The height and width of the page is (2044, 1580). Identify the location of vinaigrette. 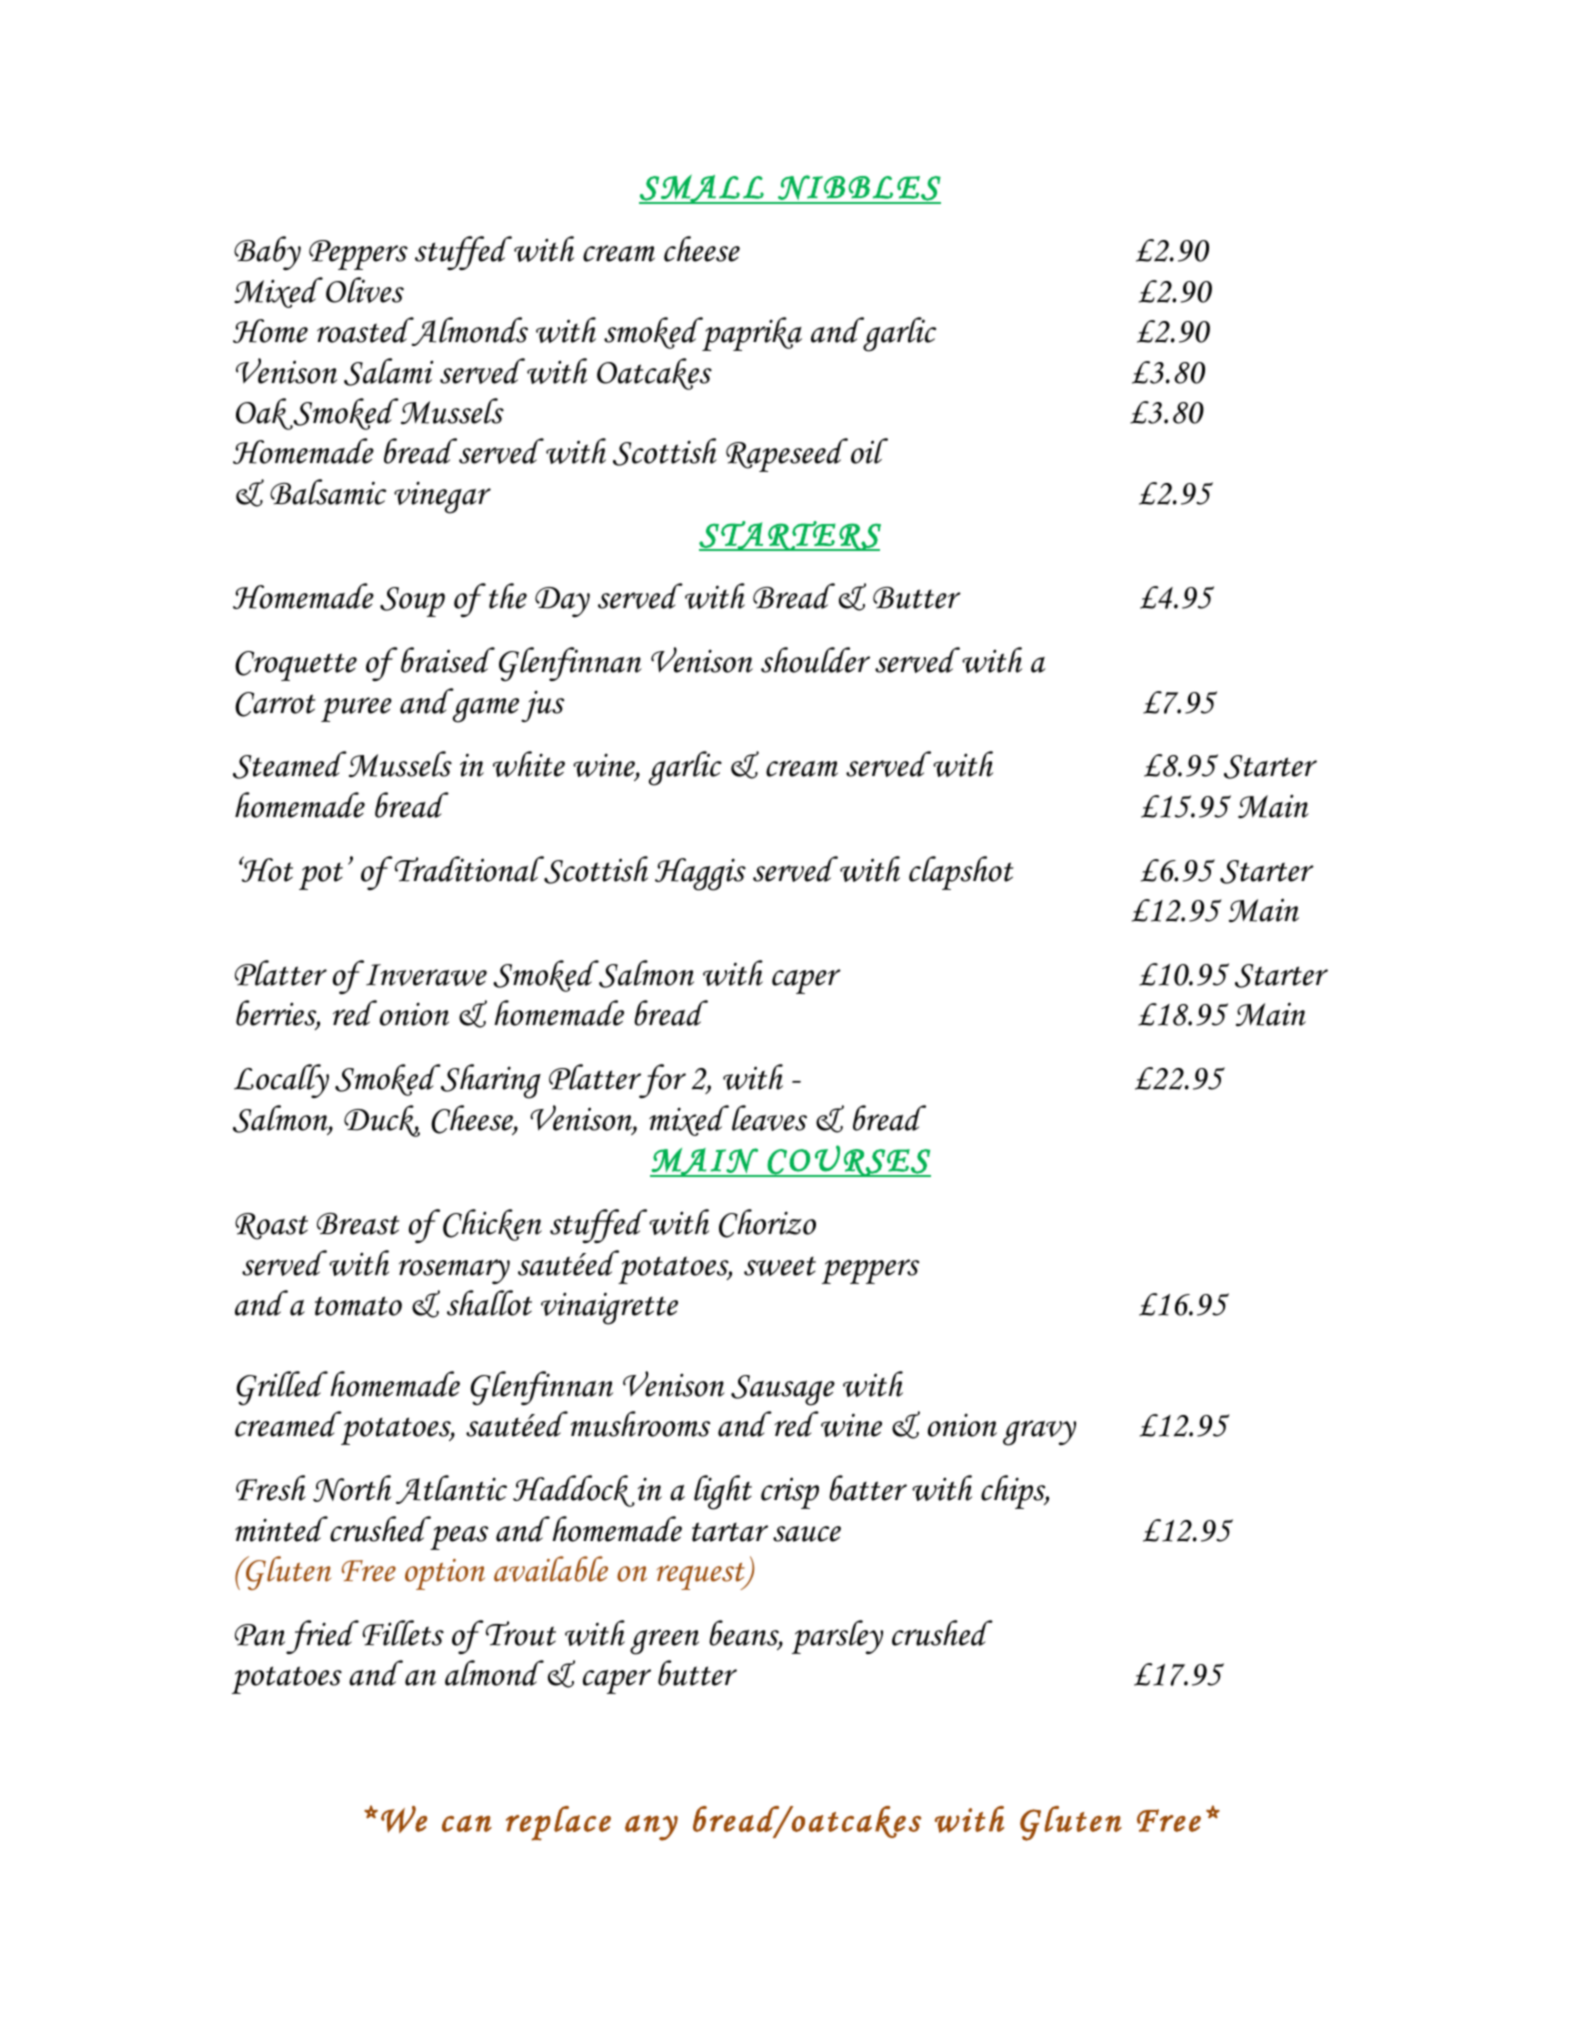
(609, 1308).
